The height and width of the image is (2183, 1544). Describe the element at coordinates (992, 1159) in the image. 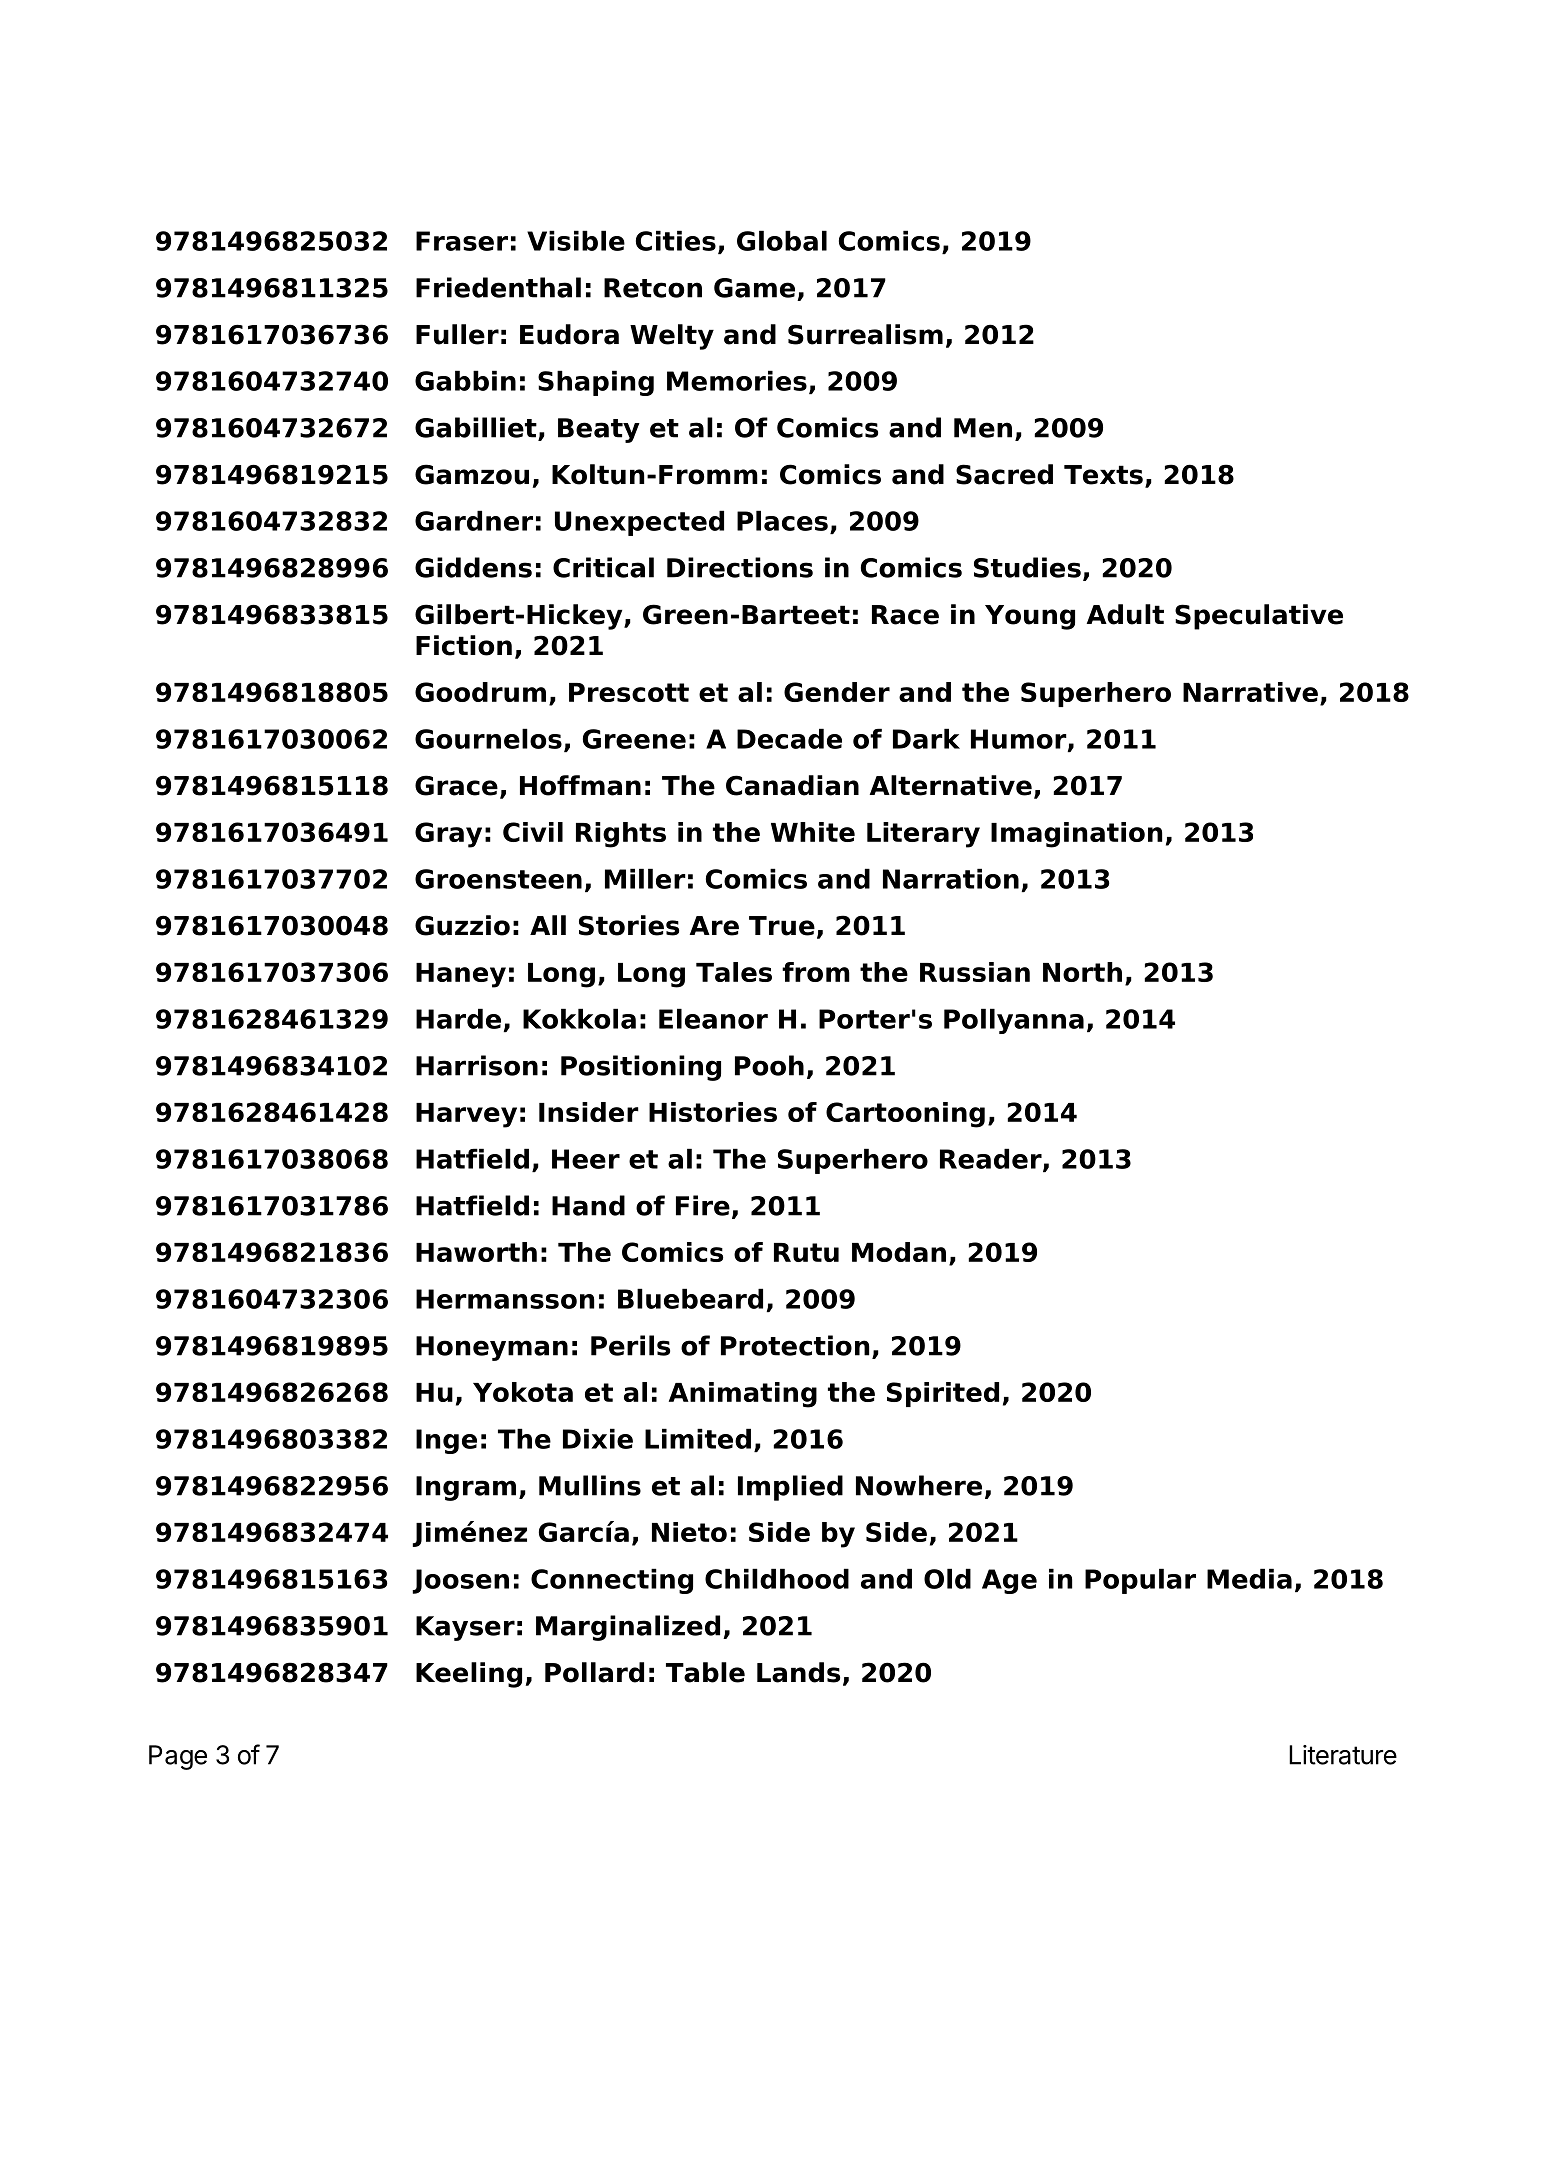

I see `Reader` at that location.
